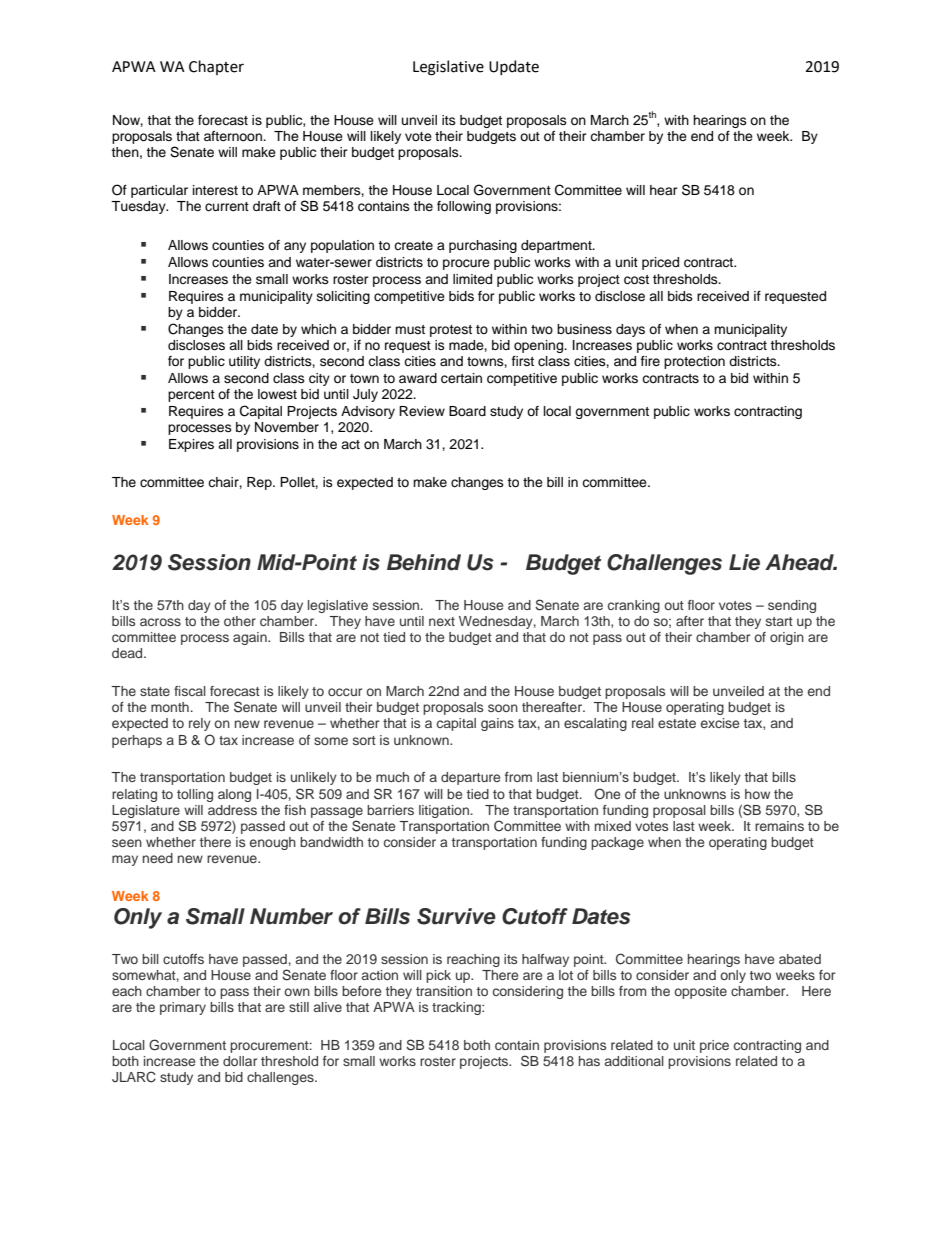 This image has width=952, height=1233. Describe the element at coordinates (464, 207) in the image. I see `following` at that location.
